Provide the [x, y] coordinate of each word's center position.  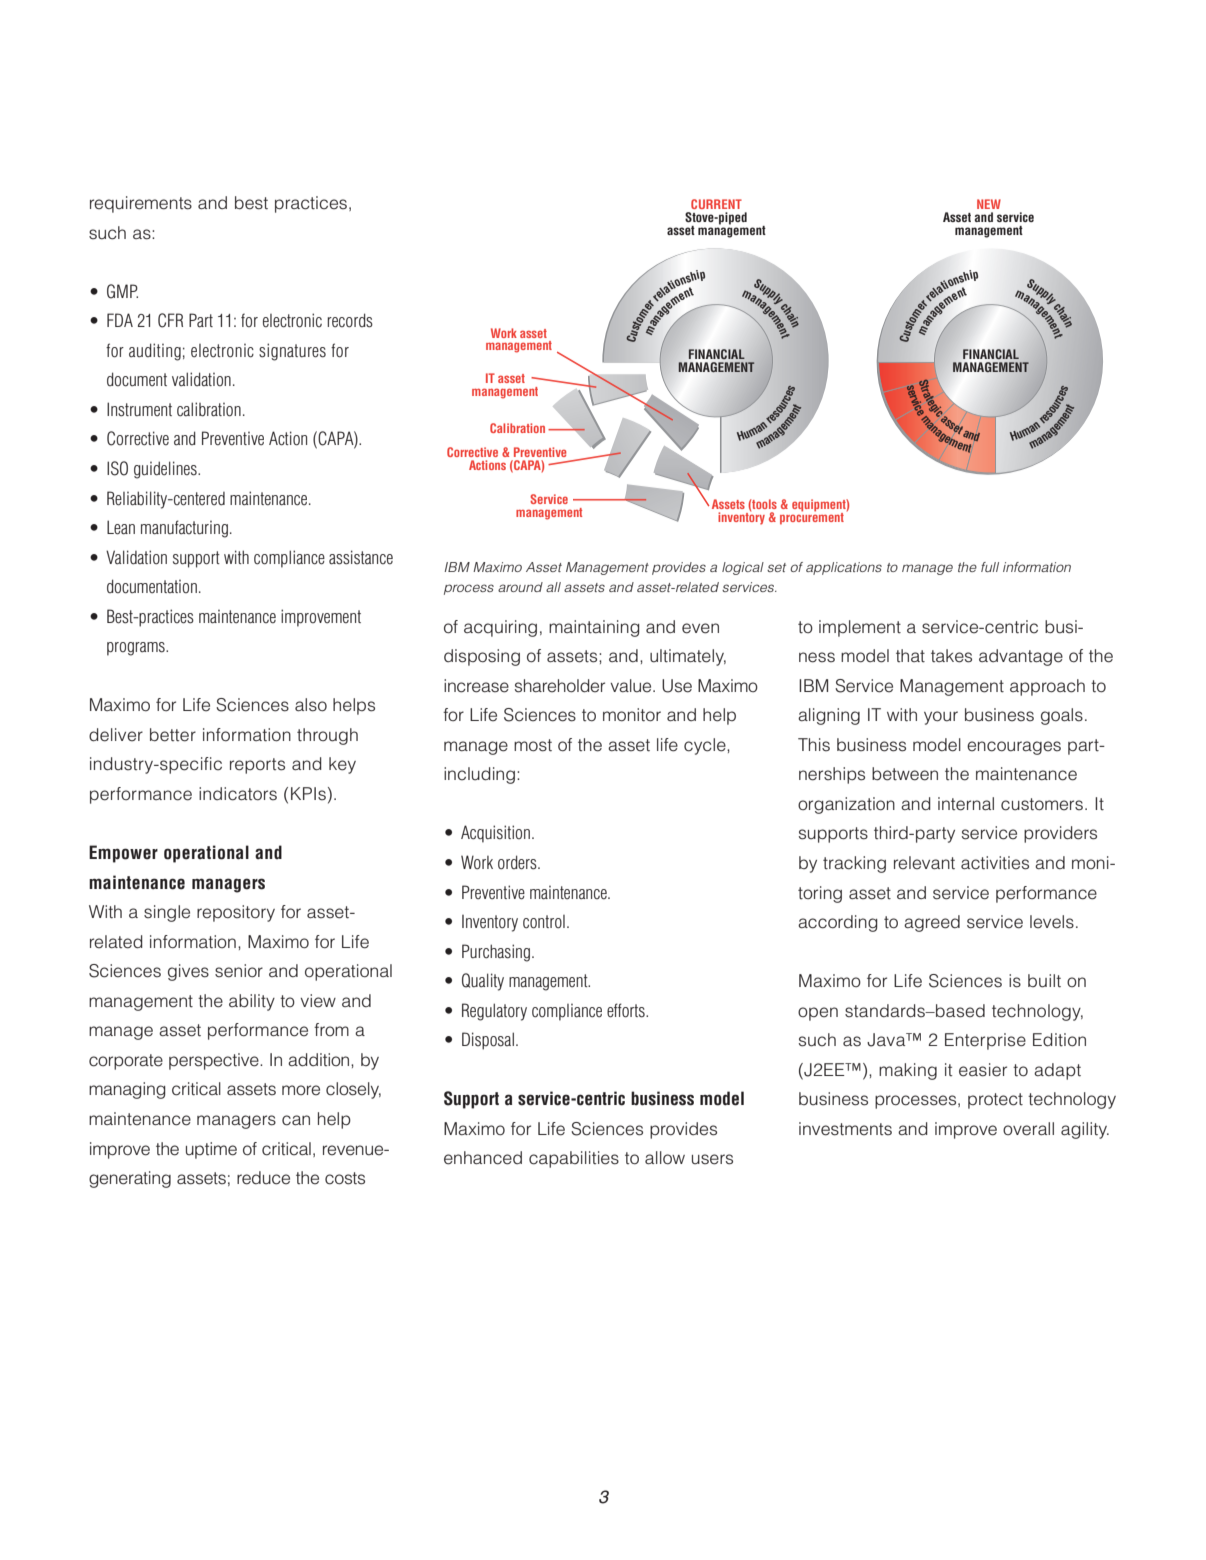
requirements [141, 204]
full [990, 567]
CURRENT [716, 204]
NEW [989, 204]
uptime [211, 1150]
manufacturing [184, 529]
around [520, 587]
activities [995, 863]
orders [518, 862]
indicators [238, 794]
